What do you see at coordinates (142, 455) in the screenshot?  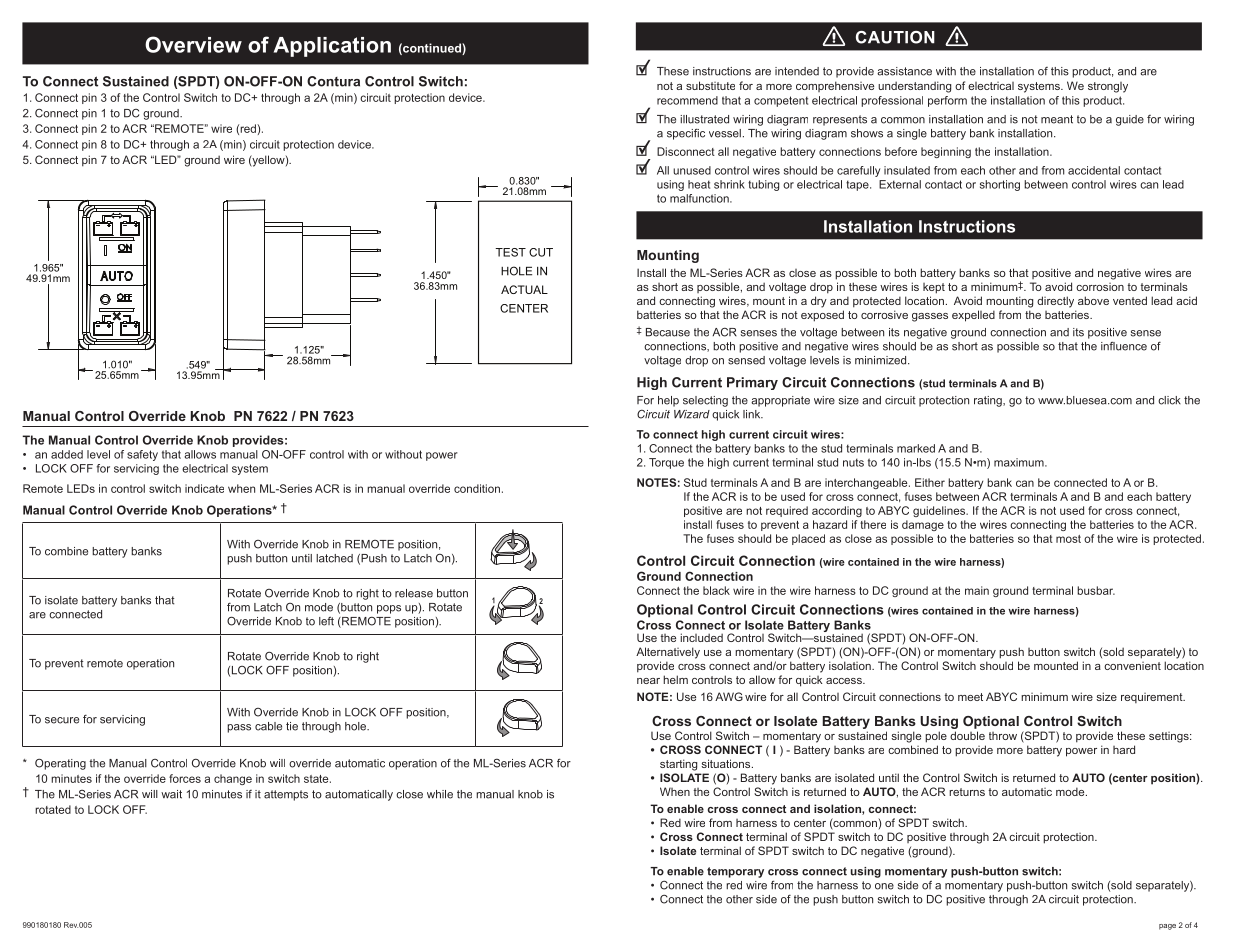 I see `safety` at bounding box center [142, 455].
